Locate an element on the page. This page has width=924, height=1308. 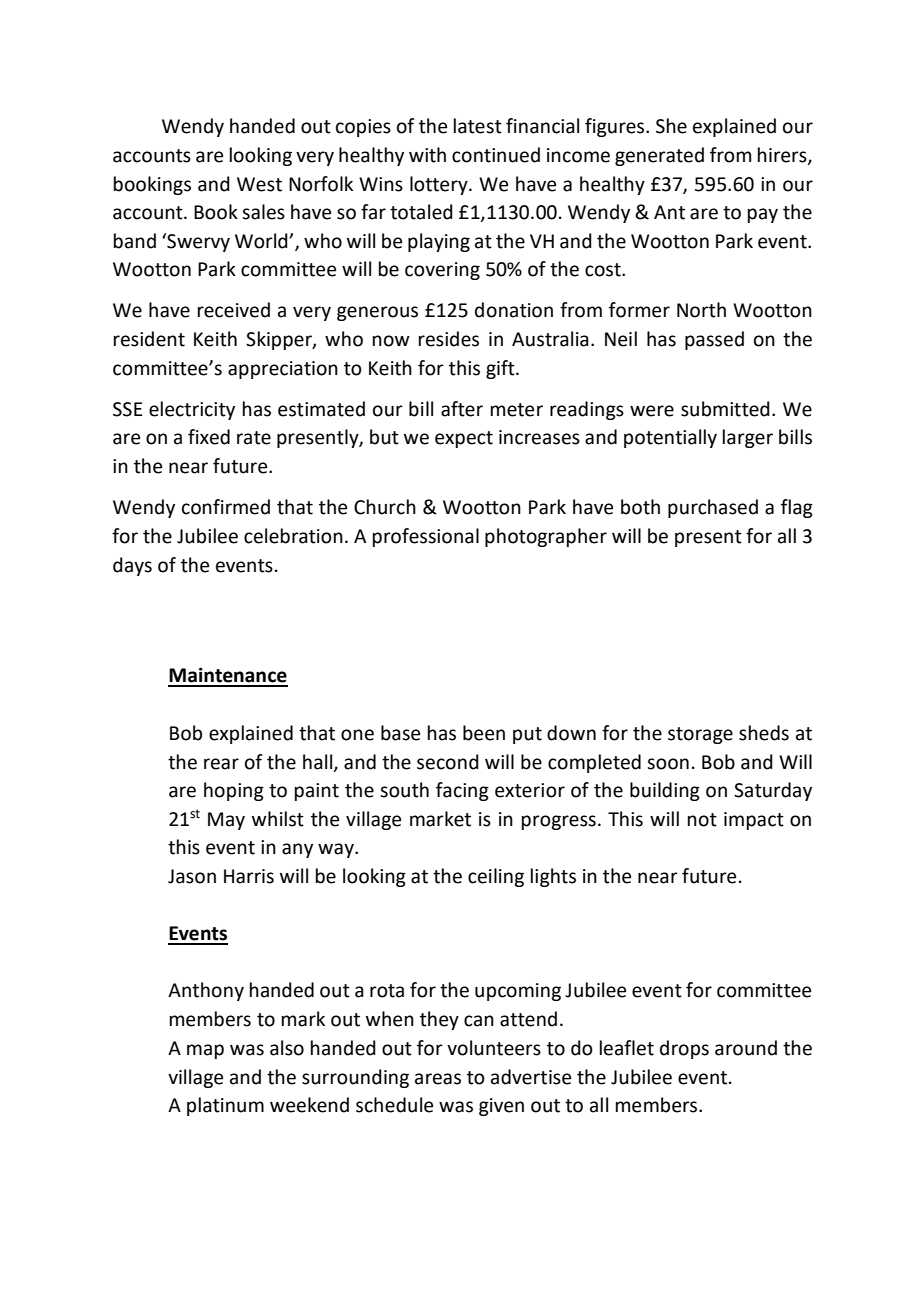
professional is located at coordinates (426, 537).
